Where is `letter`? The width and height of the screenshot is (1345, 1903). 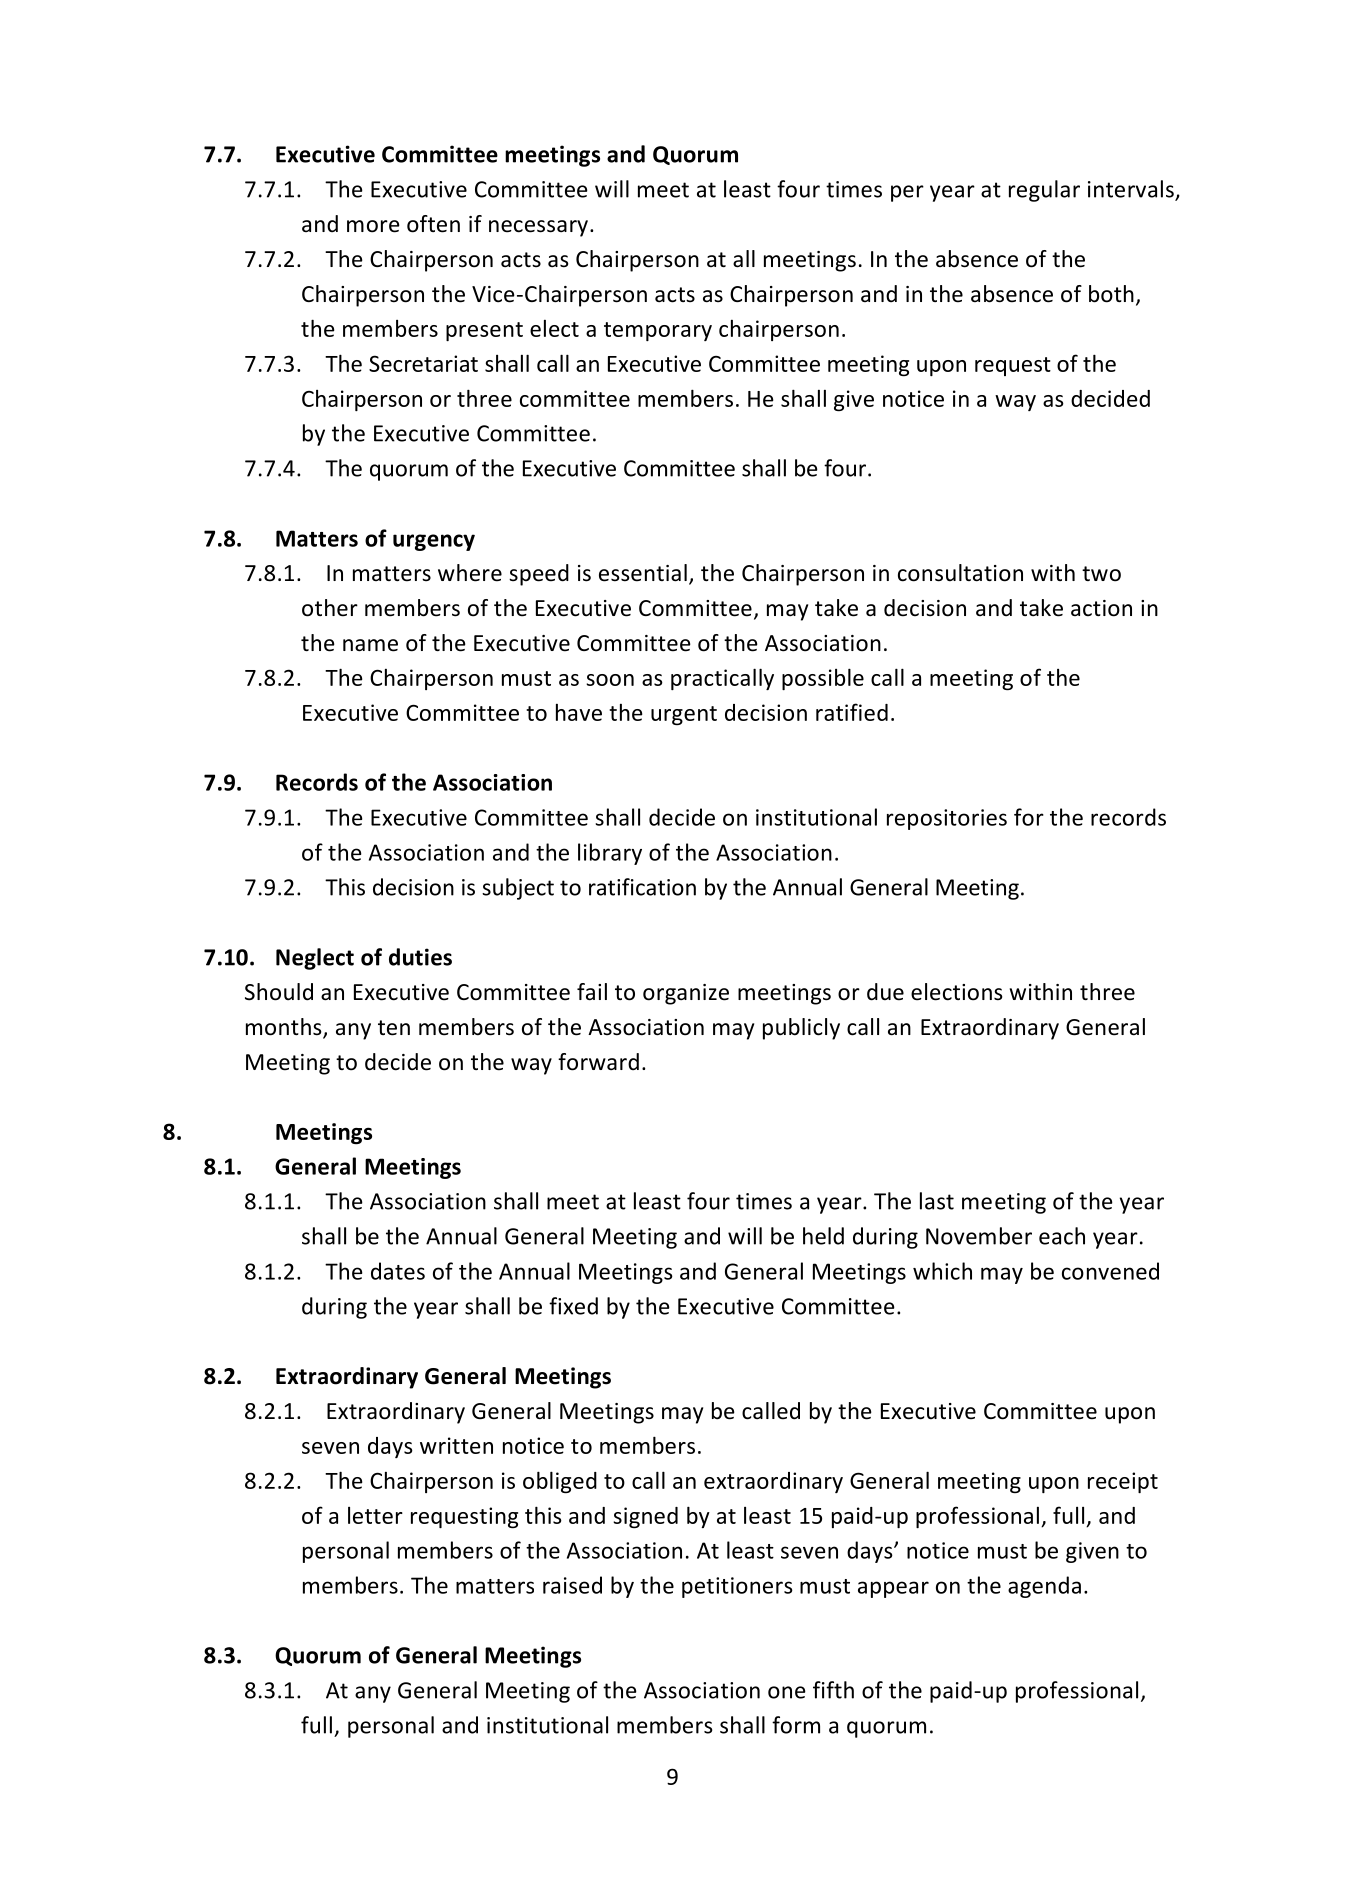
letter is located at coordinates (375, 1515).
